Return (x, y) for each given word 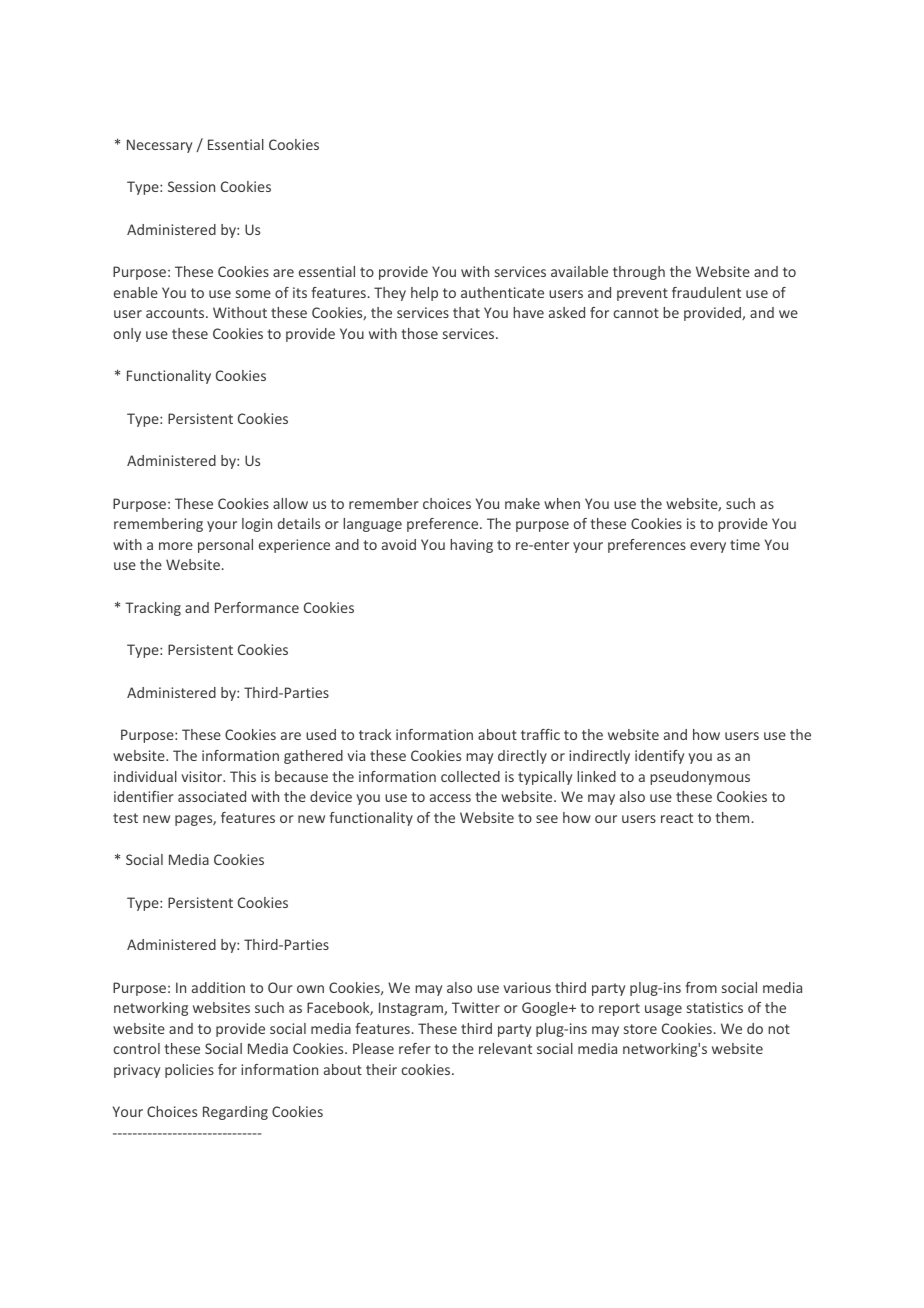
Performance (257, 607)
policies (189, 1071)
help (424, 294)
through (639, 273)
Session (191, 186)
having (471, 546)
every (708, 547)
